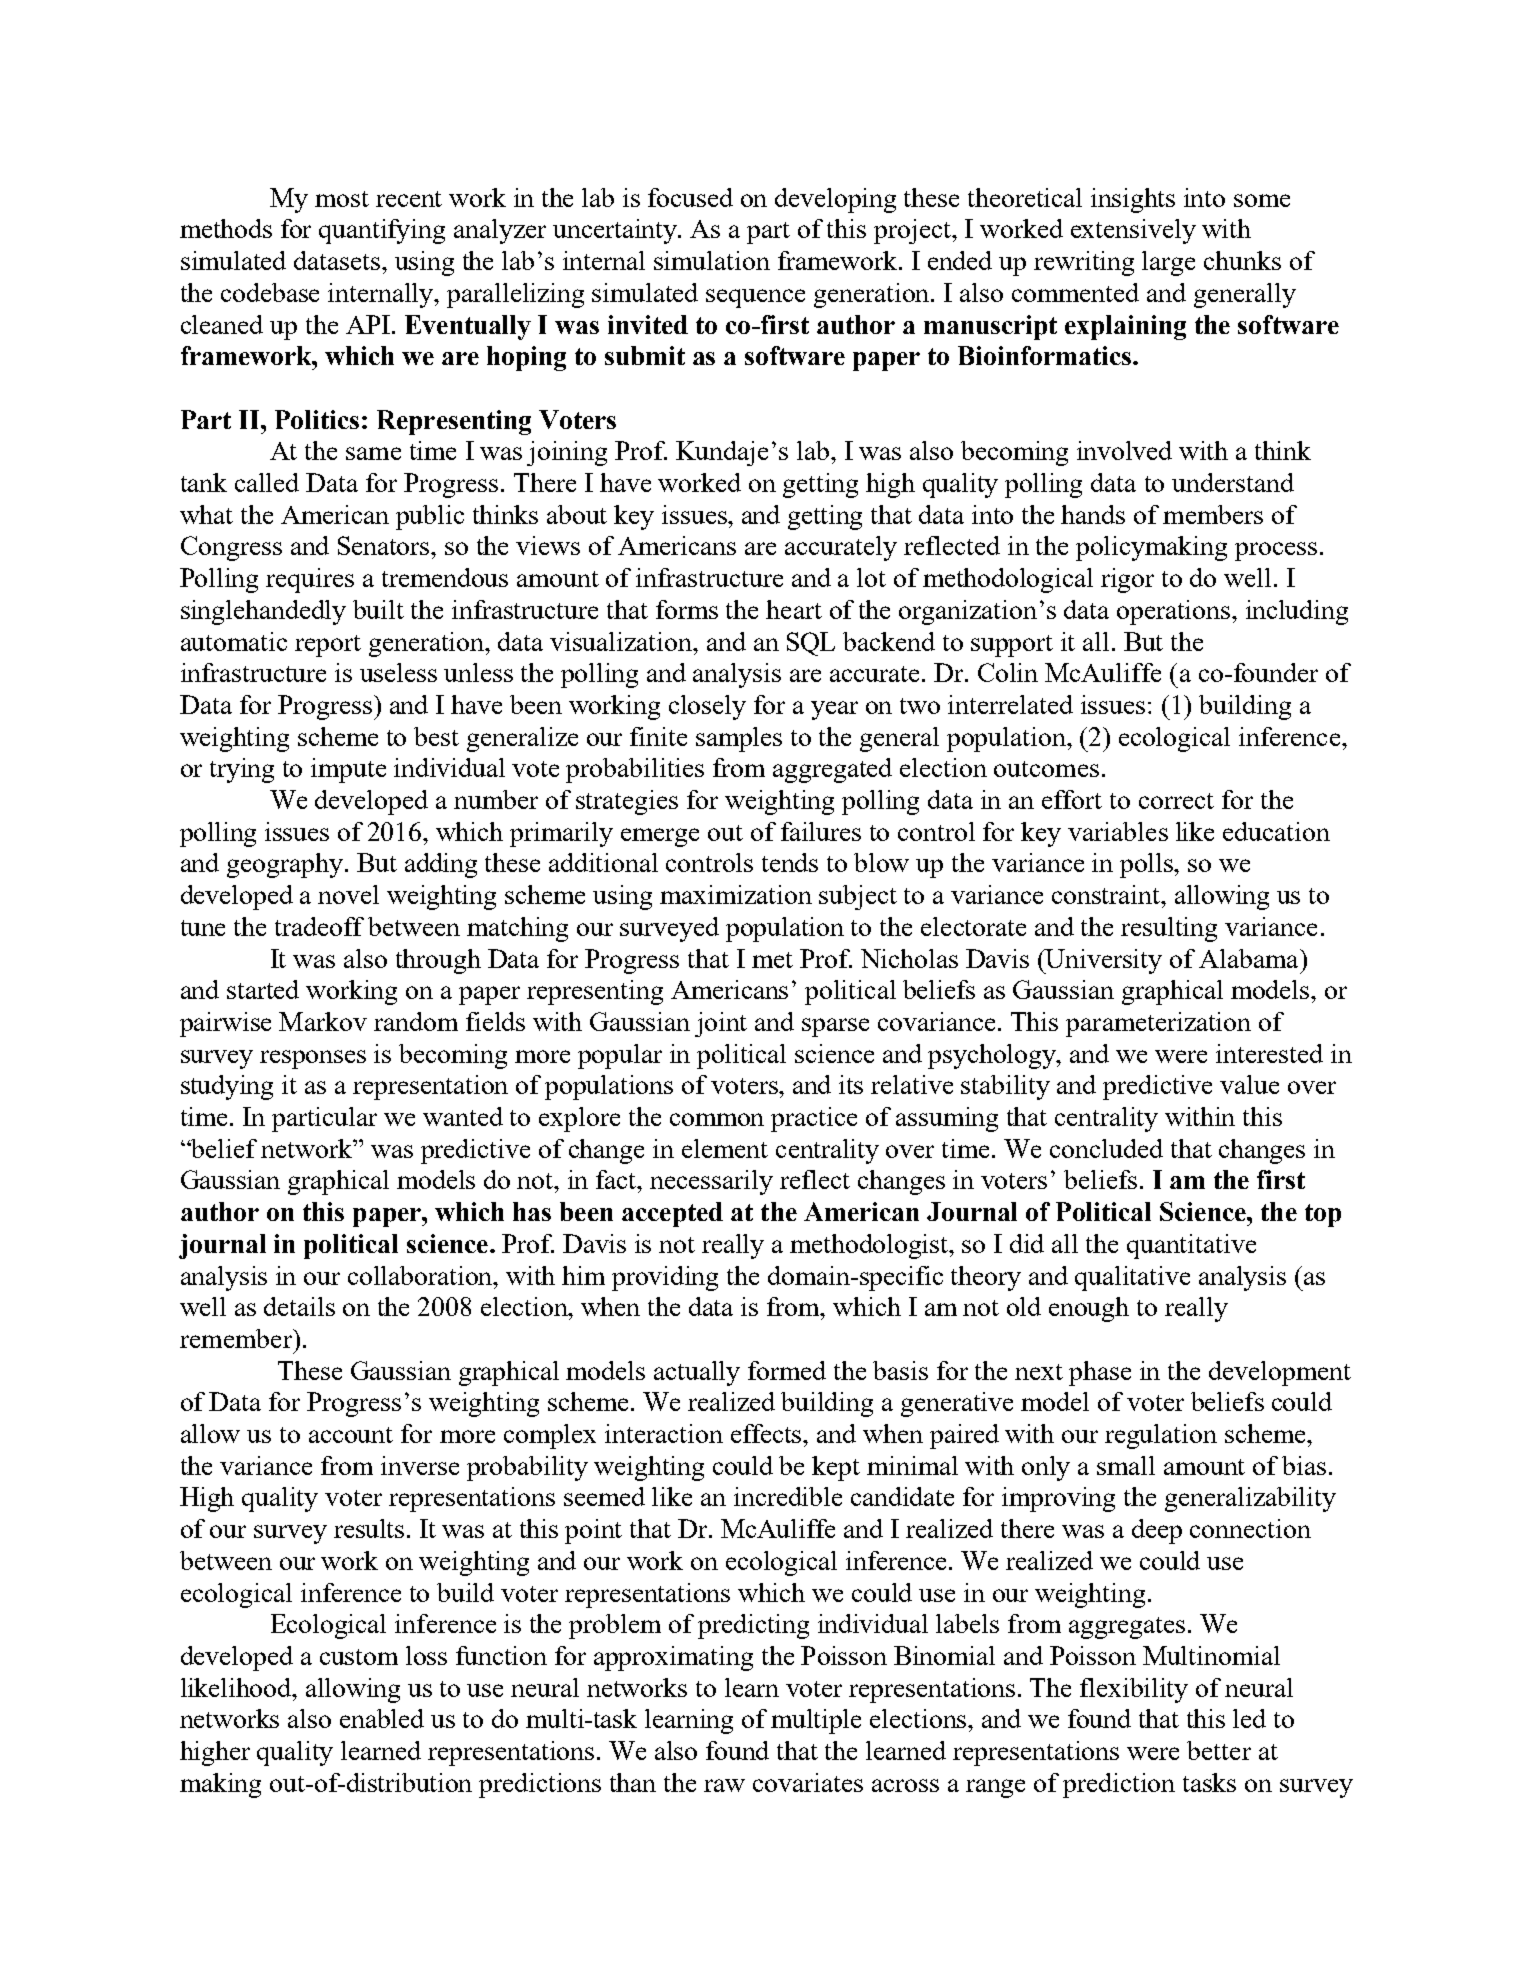  Describe the element at coordinates (724, 1785) in the screenshot. I see `raw` at that location.
